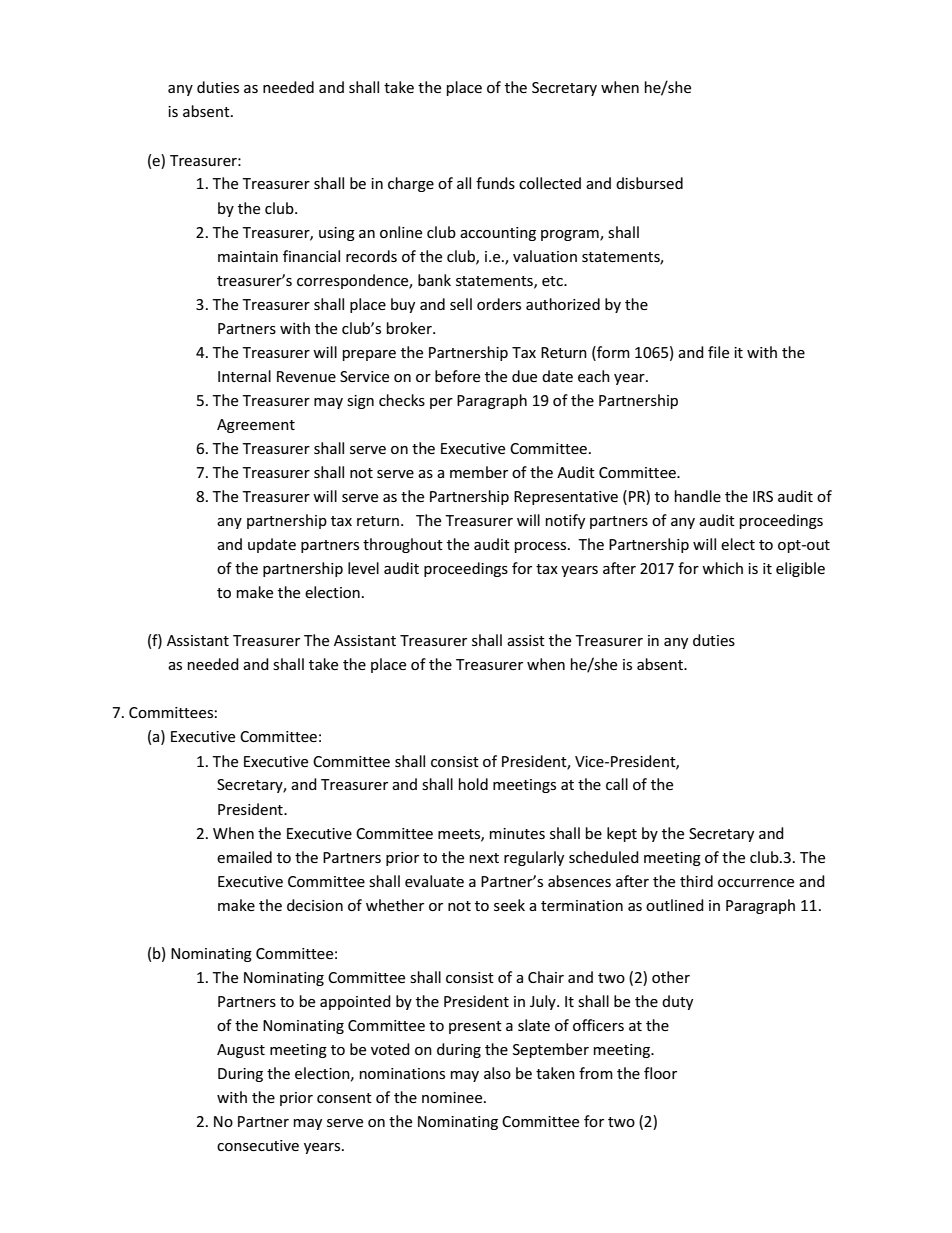 Image resolution: width=952 pixels, height=1233 pixels. What do you see at coordinates (337, 234) in the screenshot?
I see `using` at bounding box center [337, 234].
